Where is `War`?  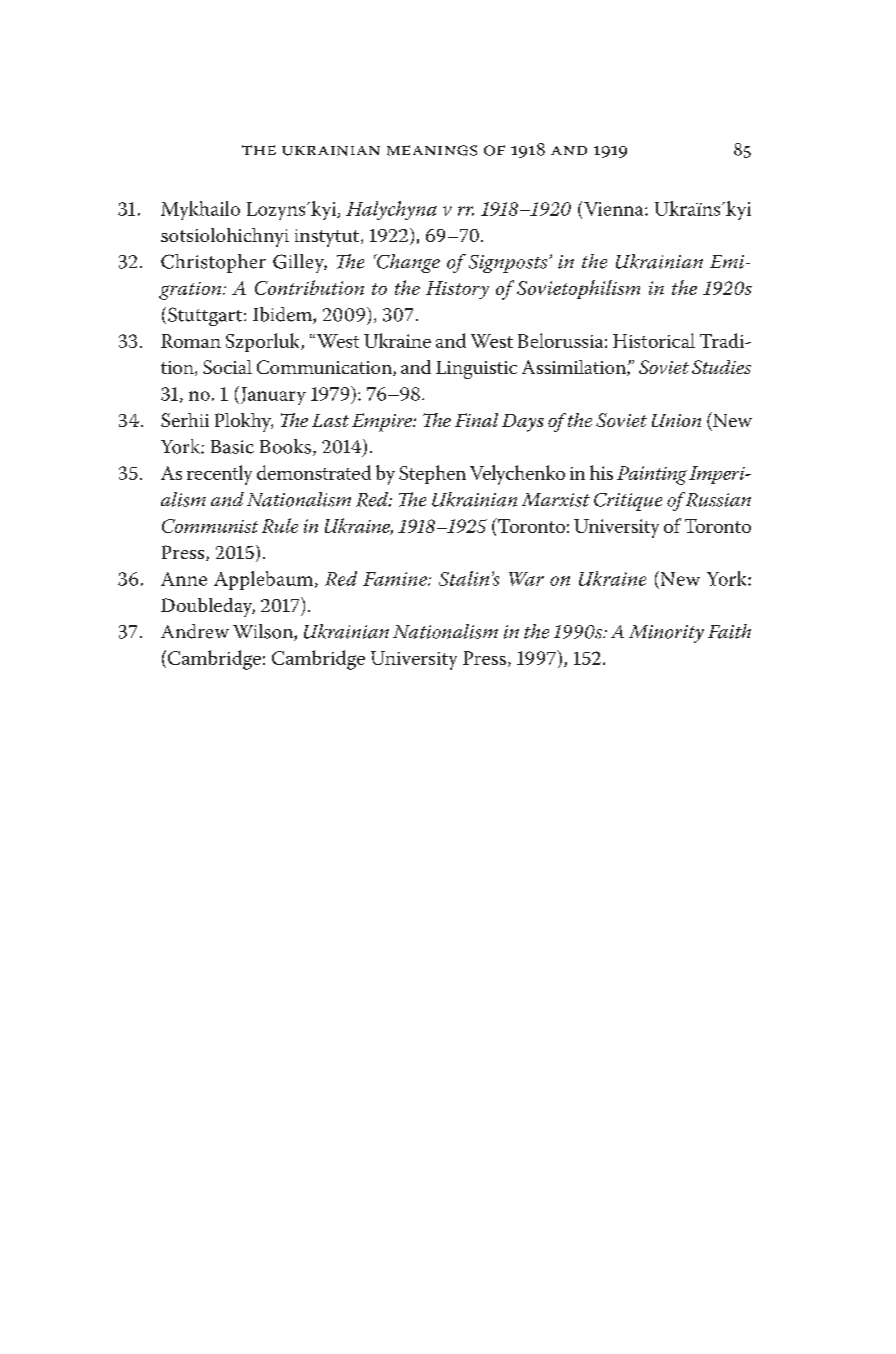 War is located at coordinates (526, 579).
